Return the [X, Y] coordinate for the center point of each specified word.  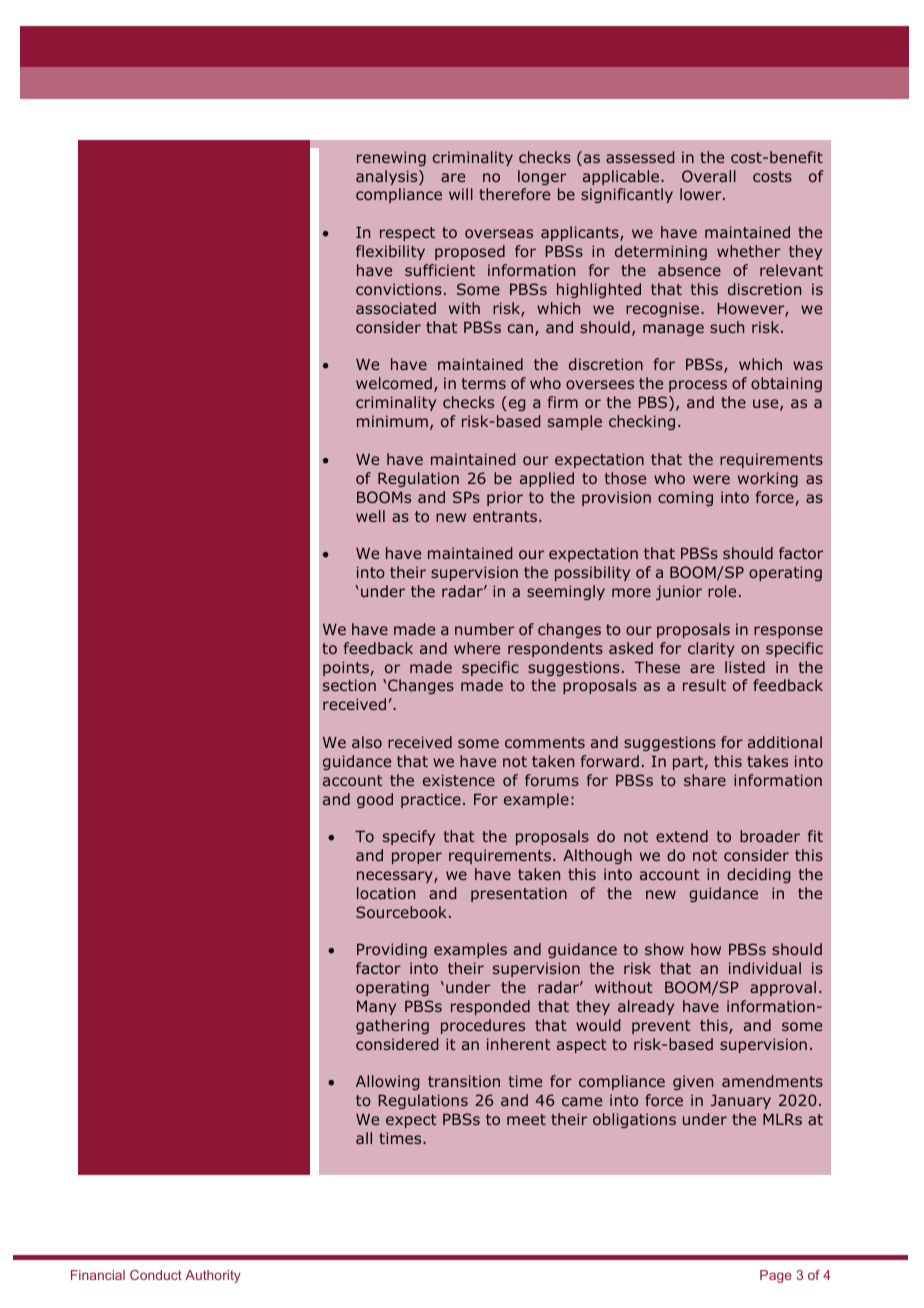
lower [702, 194]
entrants [506, 516]
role [722, 591]
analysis [388, 177]
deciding [758, 875]
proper [417, 858]
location [386, 893]
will [461, 194]
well [370, 516]
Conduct [156, 1275]
